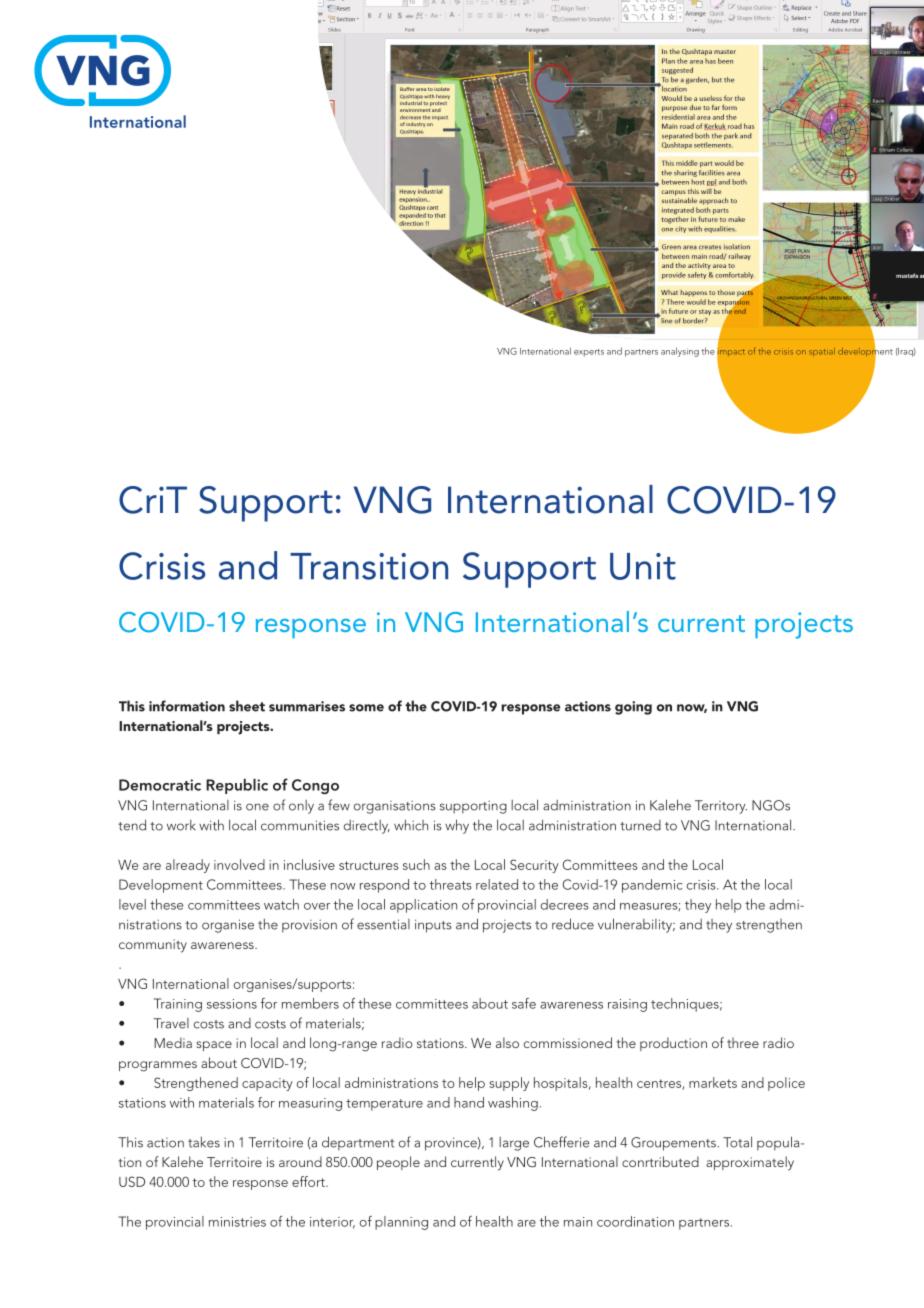 This screenshot has width=924, height=1308. What do you see at coordinates (589, 353) in the screenshot?
I see `experts` at bounding box center [589, 353].
